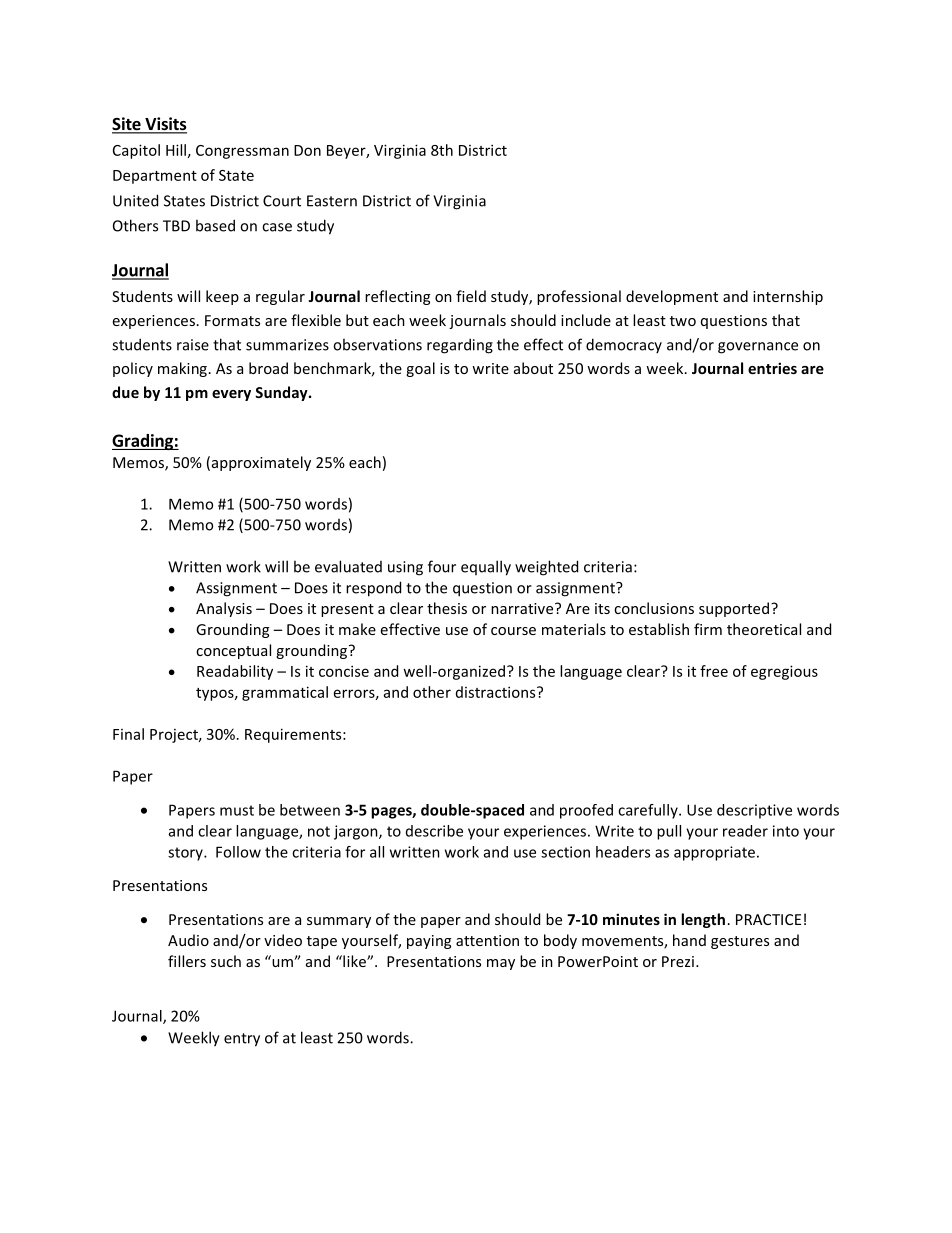  What do you see at coordinates (128, 734) in the screenshot?
I see `Final` at bounding box center [128, 734].
